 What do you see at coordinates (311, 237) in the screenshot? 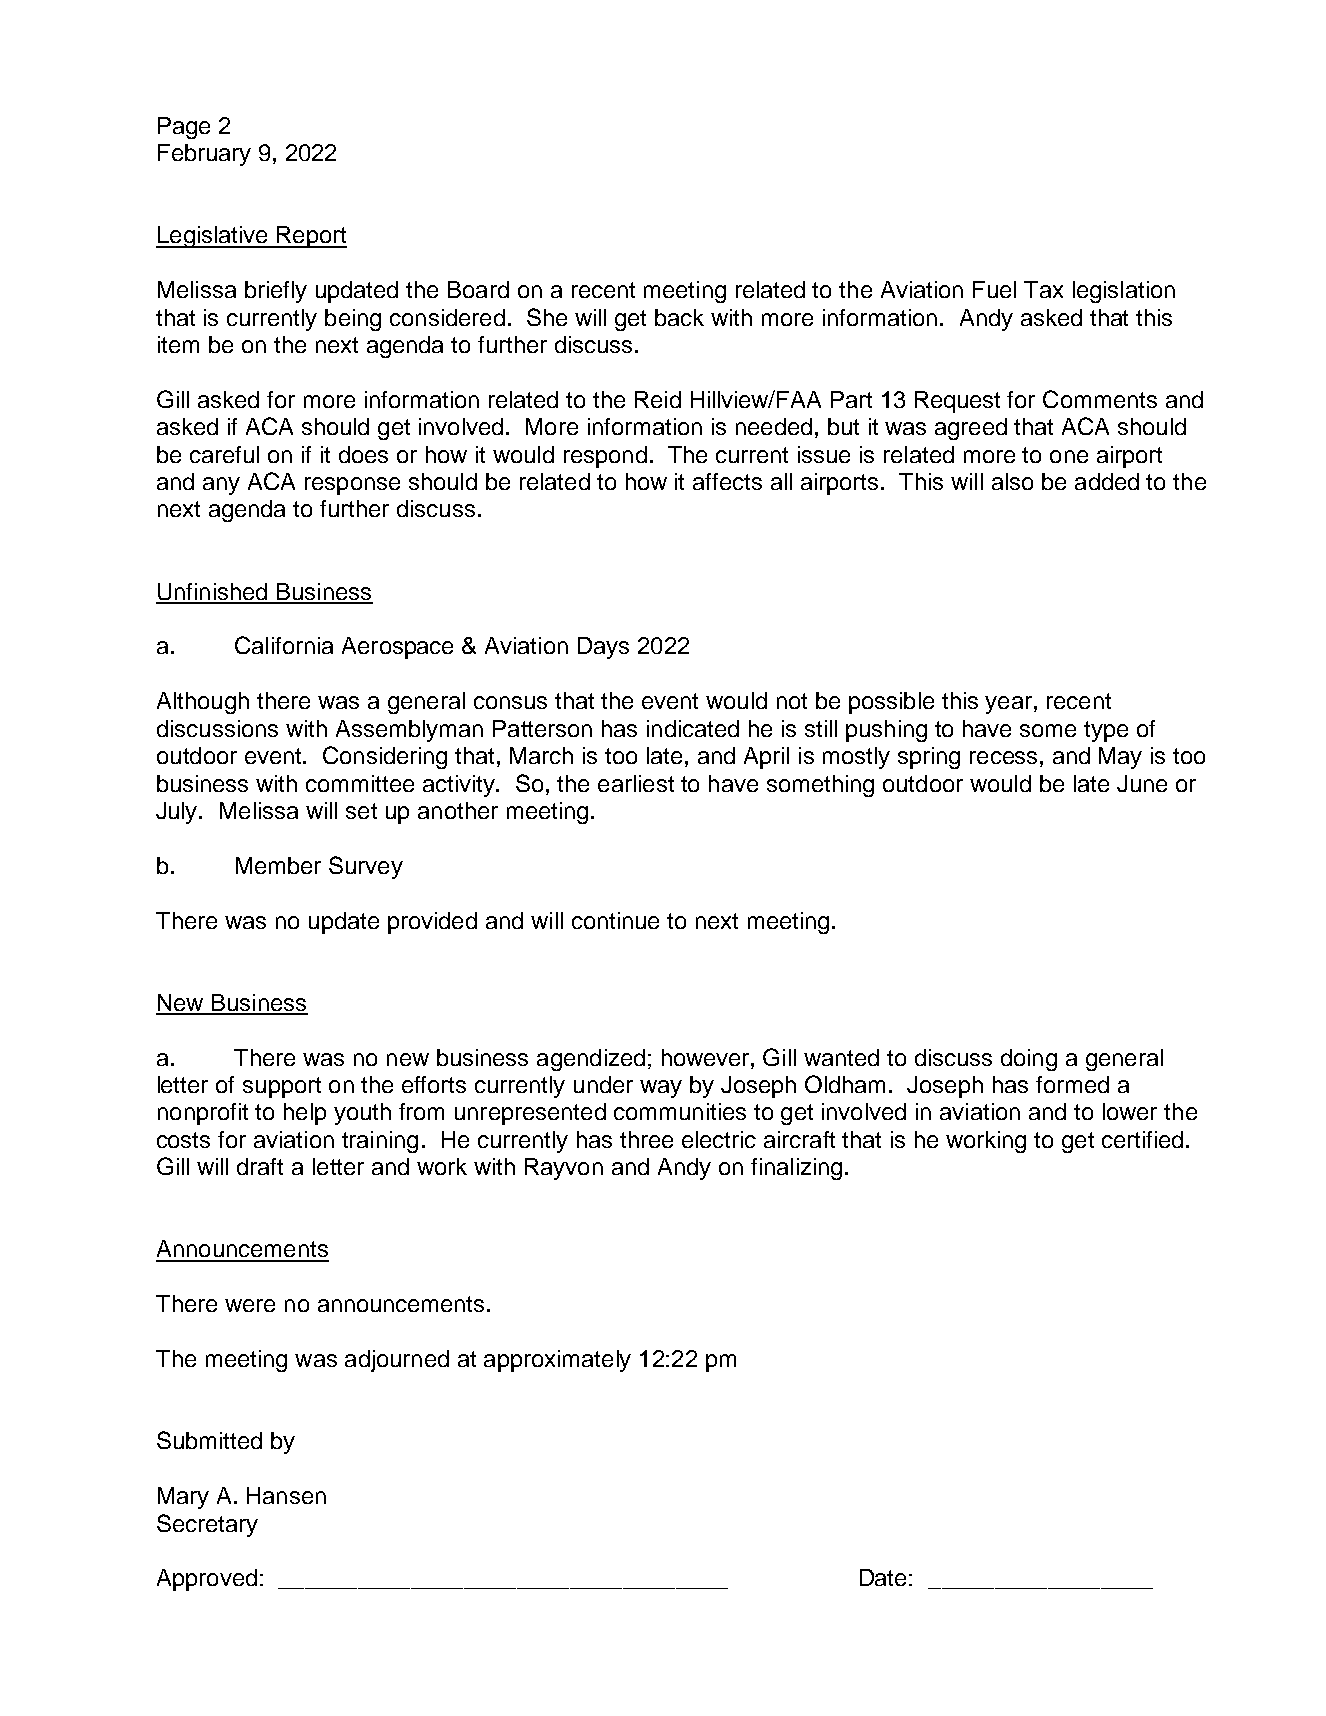
I see `Report` at bounding box center [311, 237].
